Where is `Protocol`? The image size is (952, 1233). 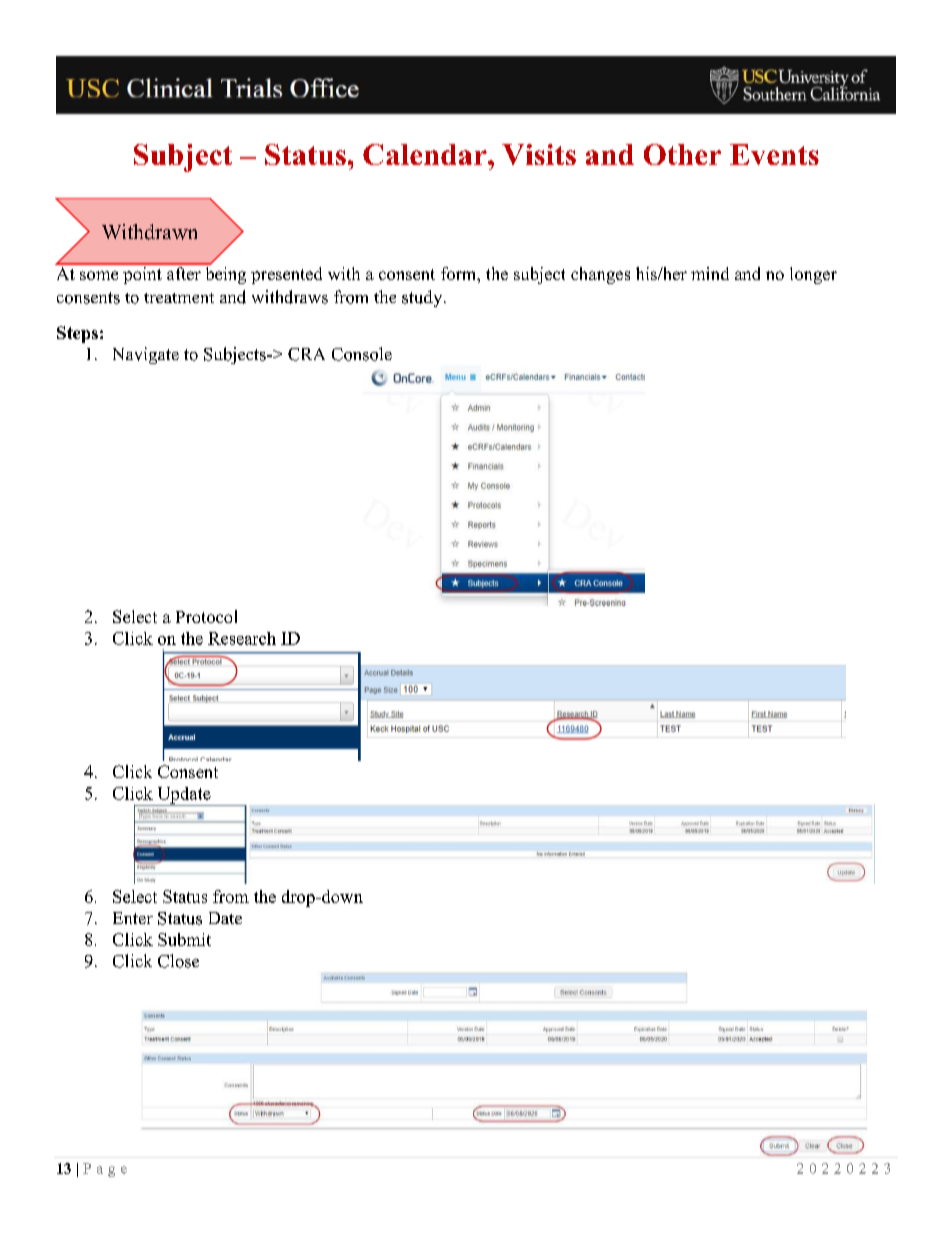 Protocol is located at coordinates (206, 616).
